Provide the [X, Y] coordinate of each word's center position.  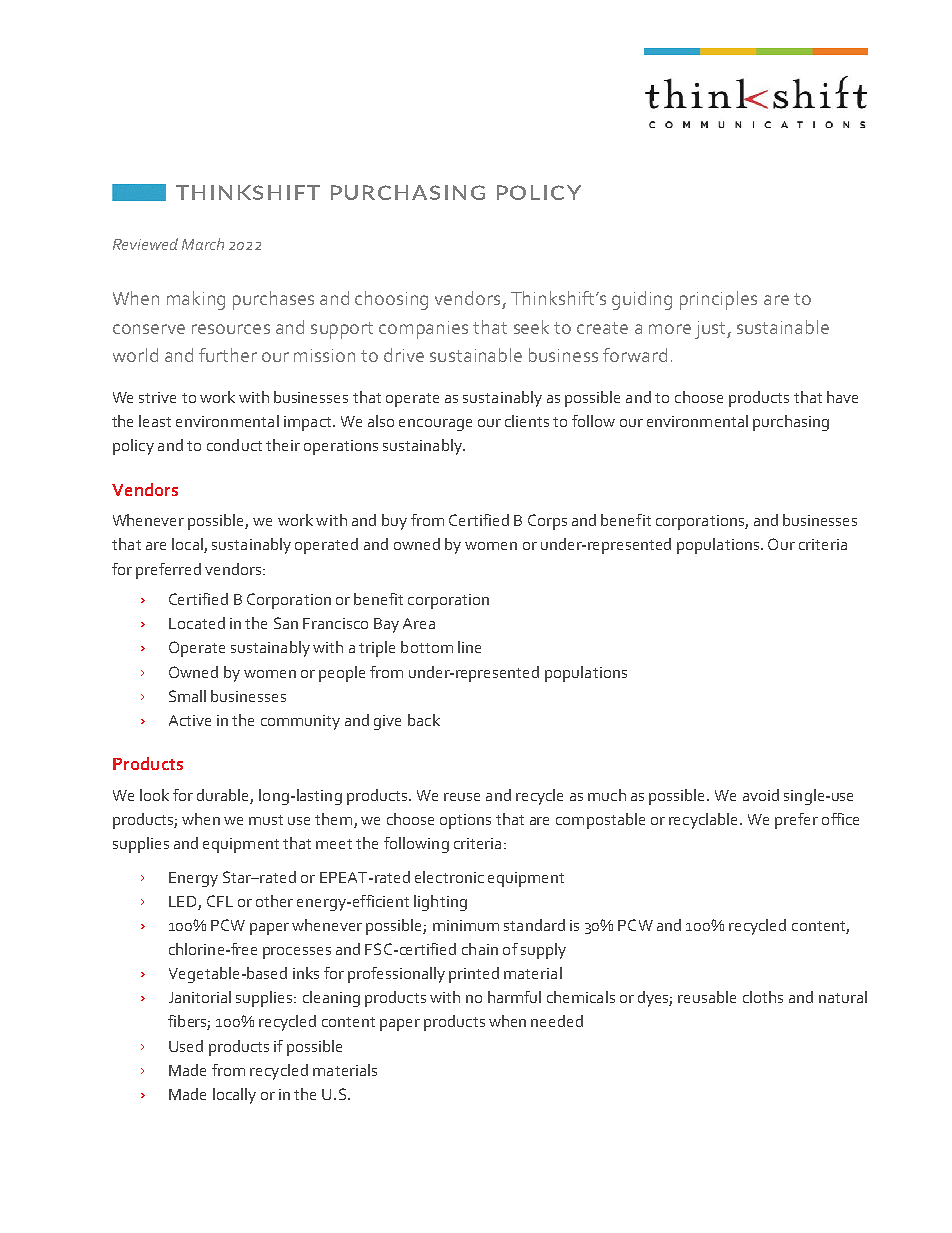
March [203, 244]
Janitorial [200, 997]
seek [531, 327]
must [266, 820]
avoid [761, 795]
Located [197, 623]
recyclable [705, 821]
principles [718, 300]
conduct [234, 445]
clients [527, 421]
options [465, 821]
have [842, 397]
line [469, 647]
